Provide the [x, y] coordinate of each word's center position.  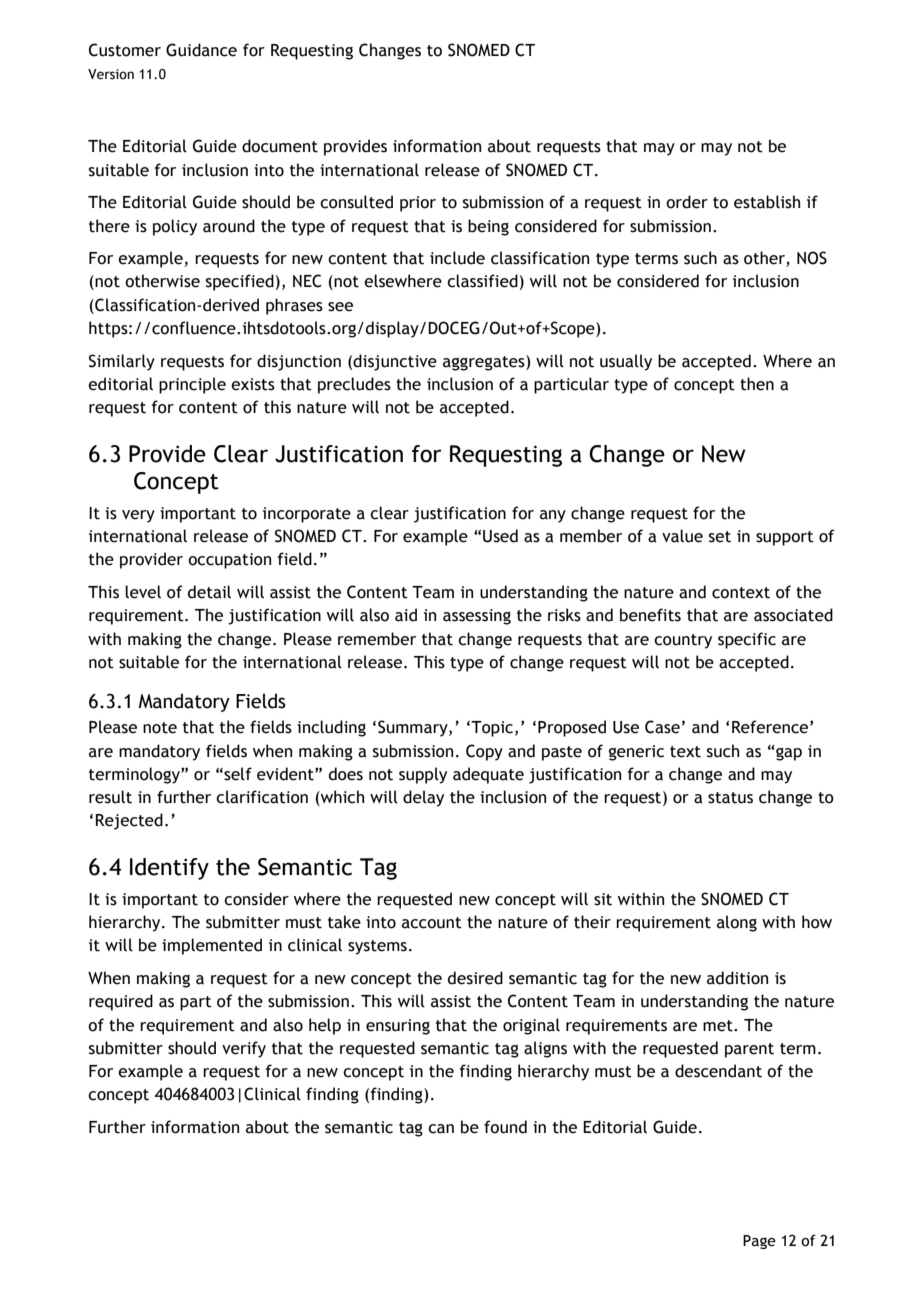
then [757, 384]
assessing [477, 617]
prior [418, 204]
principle [192, 385]
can [441, 1129]
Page [759, 1242]
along [737, 923]
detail [209, 592]
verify [244, 1049]
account [432, 923]
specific [747, 640]
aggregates [485, 363]
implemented [212, 946]
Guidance [201, 50]
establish [767, 202]
